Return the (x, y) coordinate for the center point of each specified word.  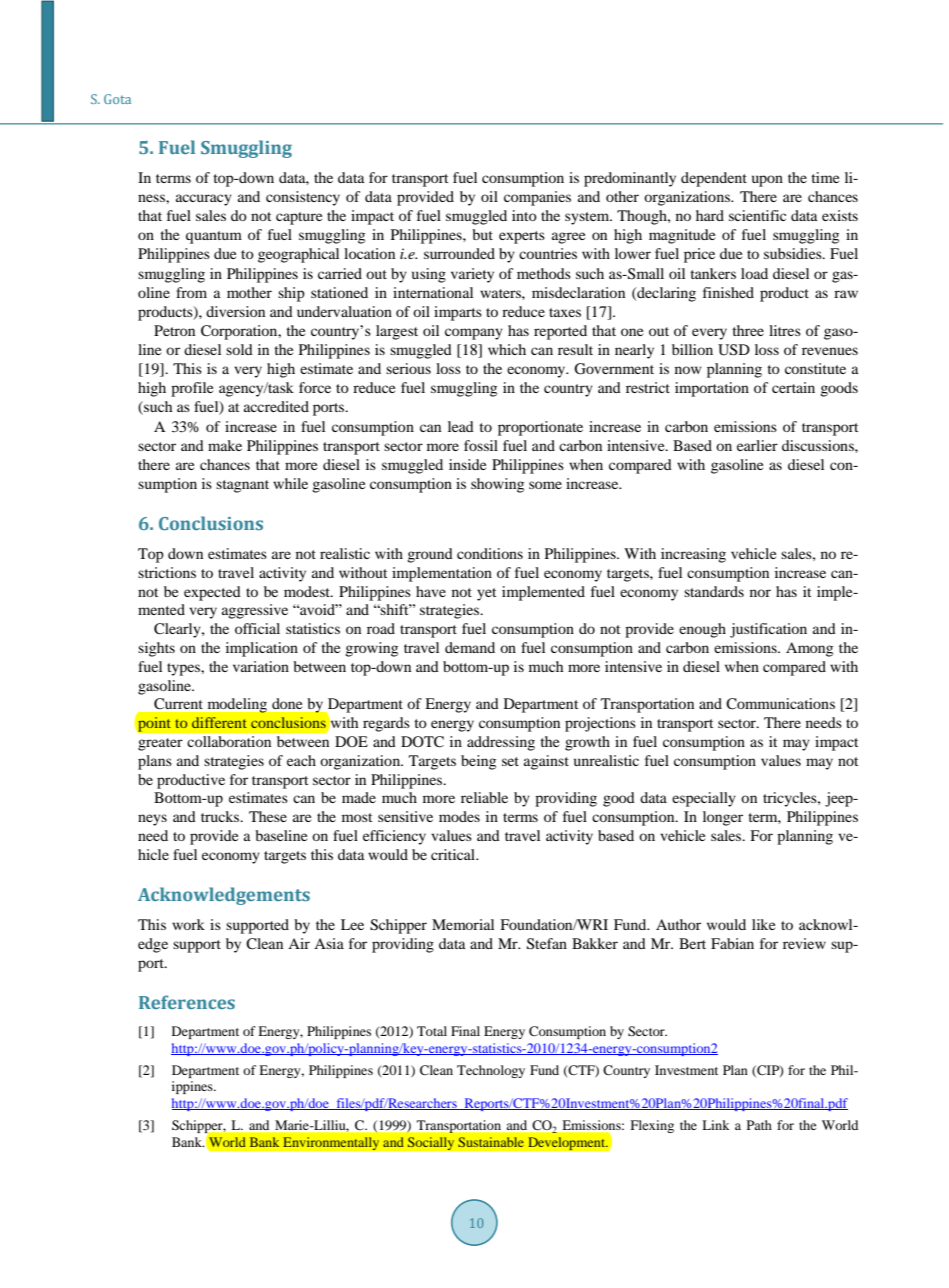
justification (768, 630)
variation (261, 666)
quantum (214, 237)
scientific (757, 215)
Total (432, 1031)
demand (470, 647)
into (524, 215)
